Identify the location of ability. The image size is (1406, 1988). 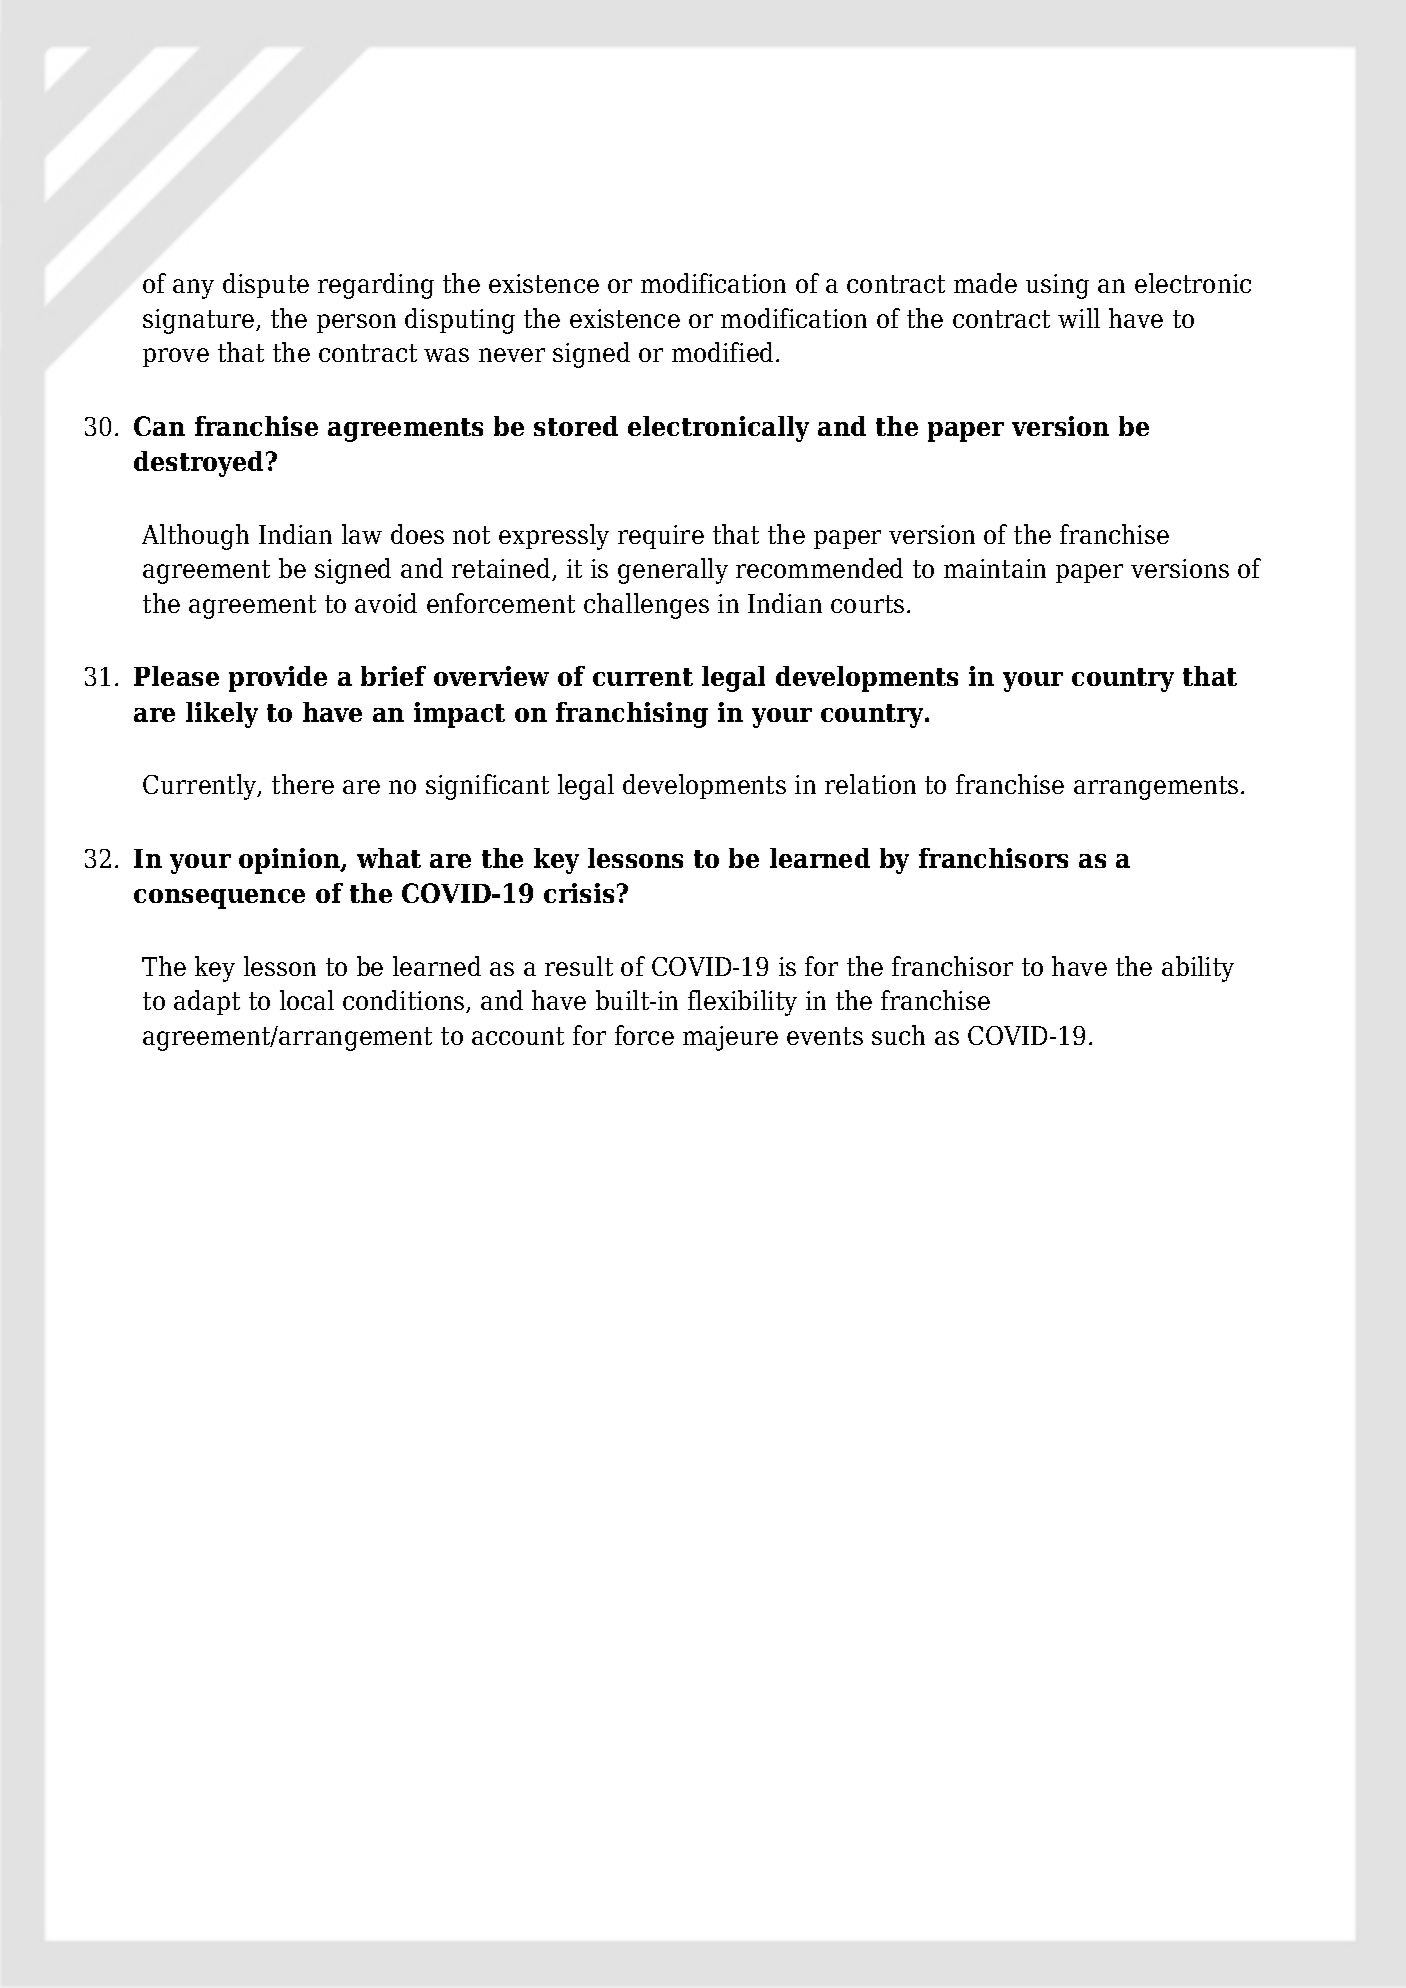
(1198, 969).
